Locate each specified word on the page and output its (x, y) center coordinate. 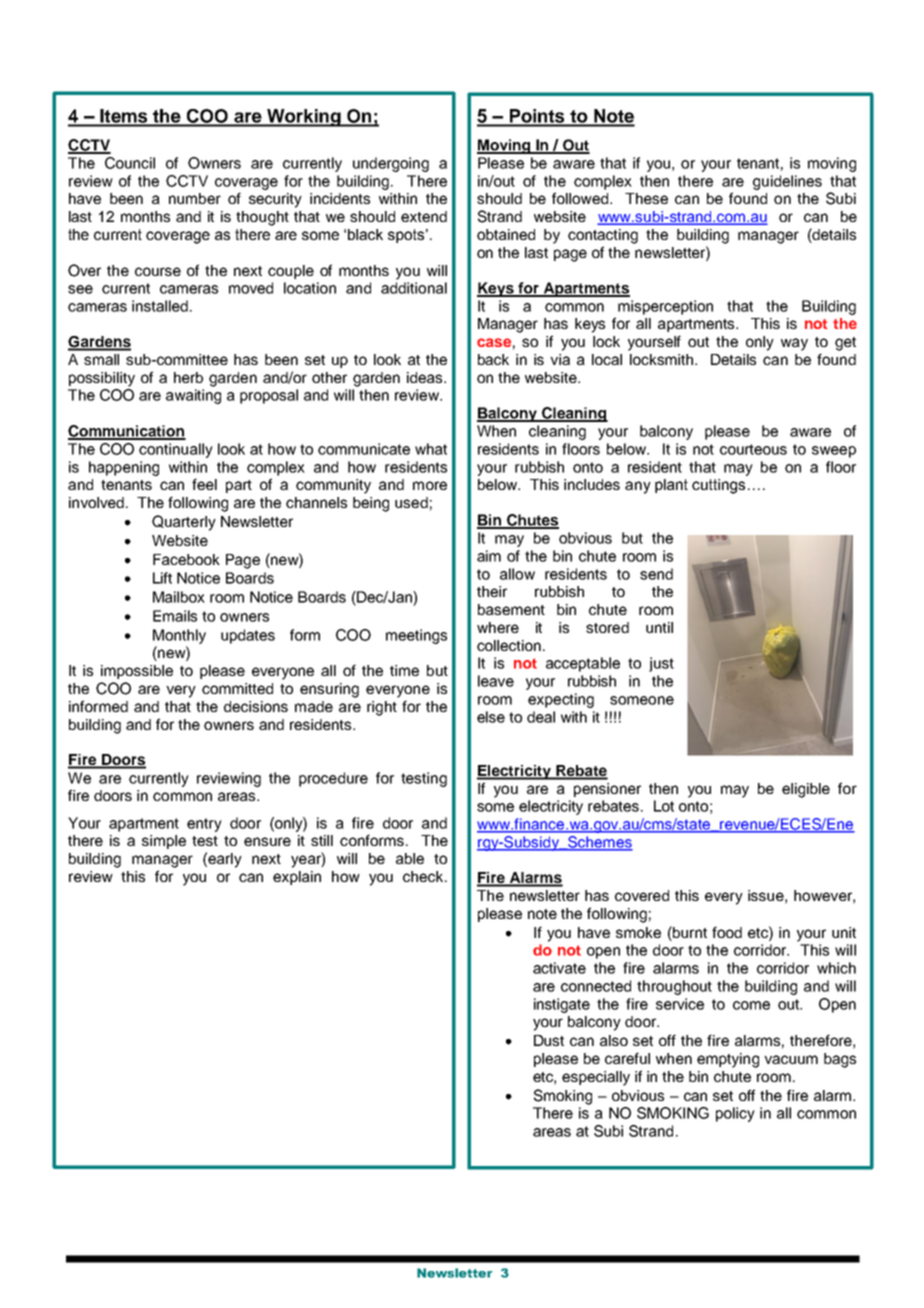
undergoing (391, 164)
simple (164, 842)
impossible (137, 672)
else (491, 717)
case (494, 342)
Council (130, 163)
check (424, 876)
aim (489, 556)
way (794, 344)
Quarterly (184, 523)
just (661, 664)
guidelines (787, 182)
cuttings (718, 486)
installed (160, 306)
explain (297, 878)
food (727, 932)
